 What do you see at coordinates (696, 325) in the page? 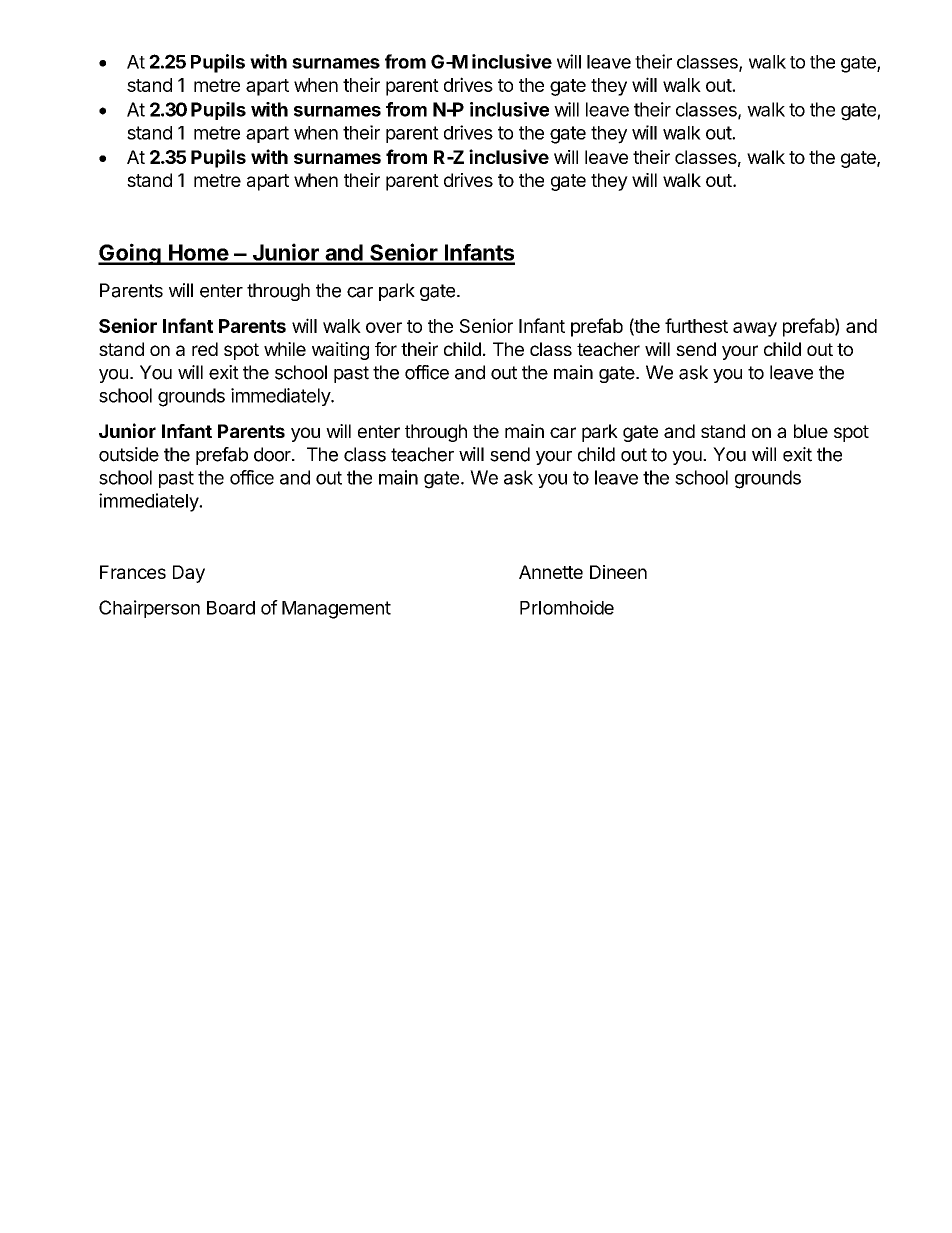
I see `furthest` at bounding box center [696, 325].
